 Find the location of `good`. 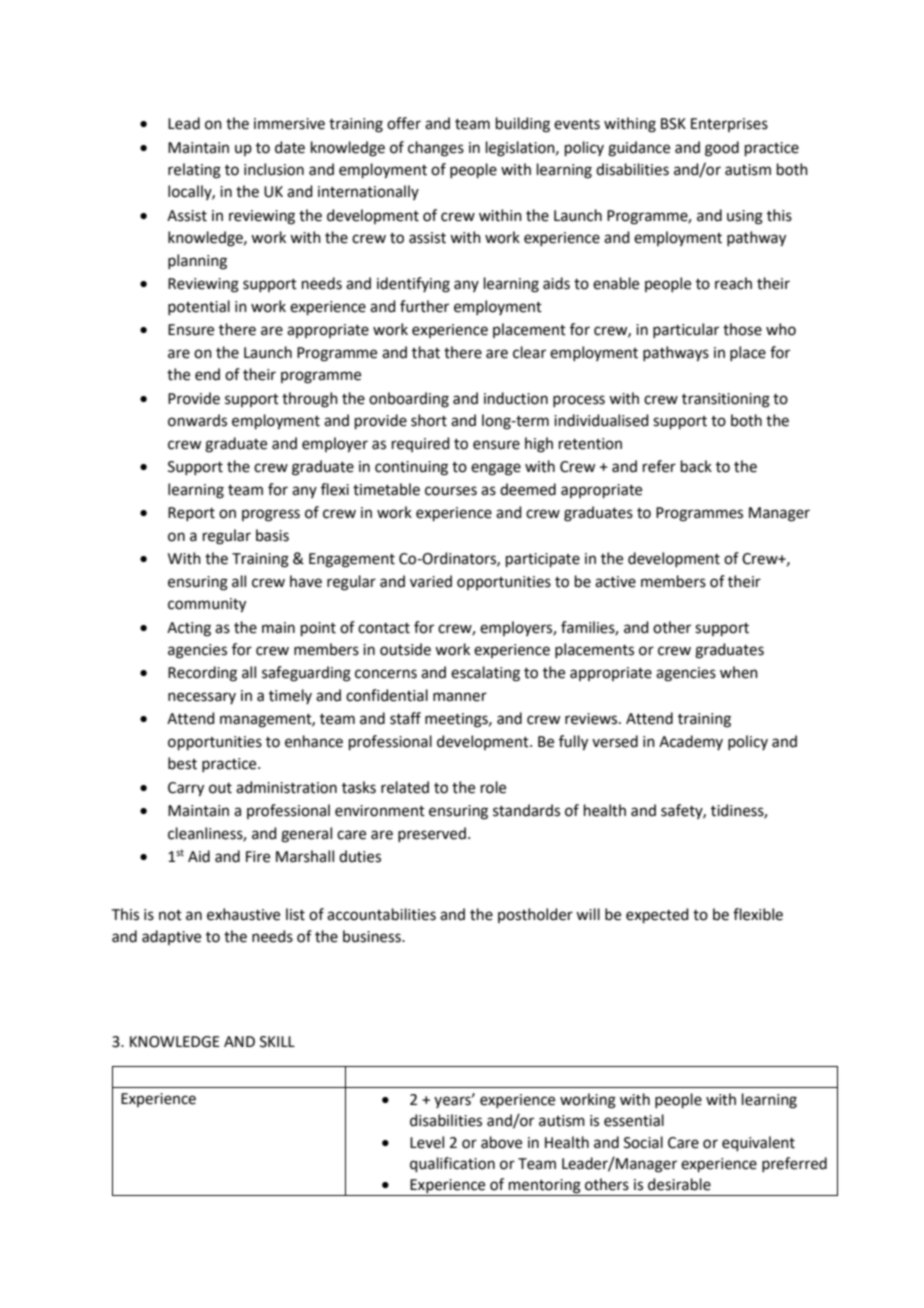

good is located at coordinates (722, 149).
